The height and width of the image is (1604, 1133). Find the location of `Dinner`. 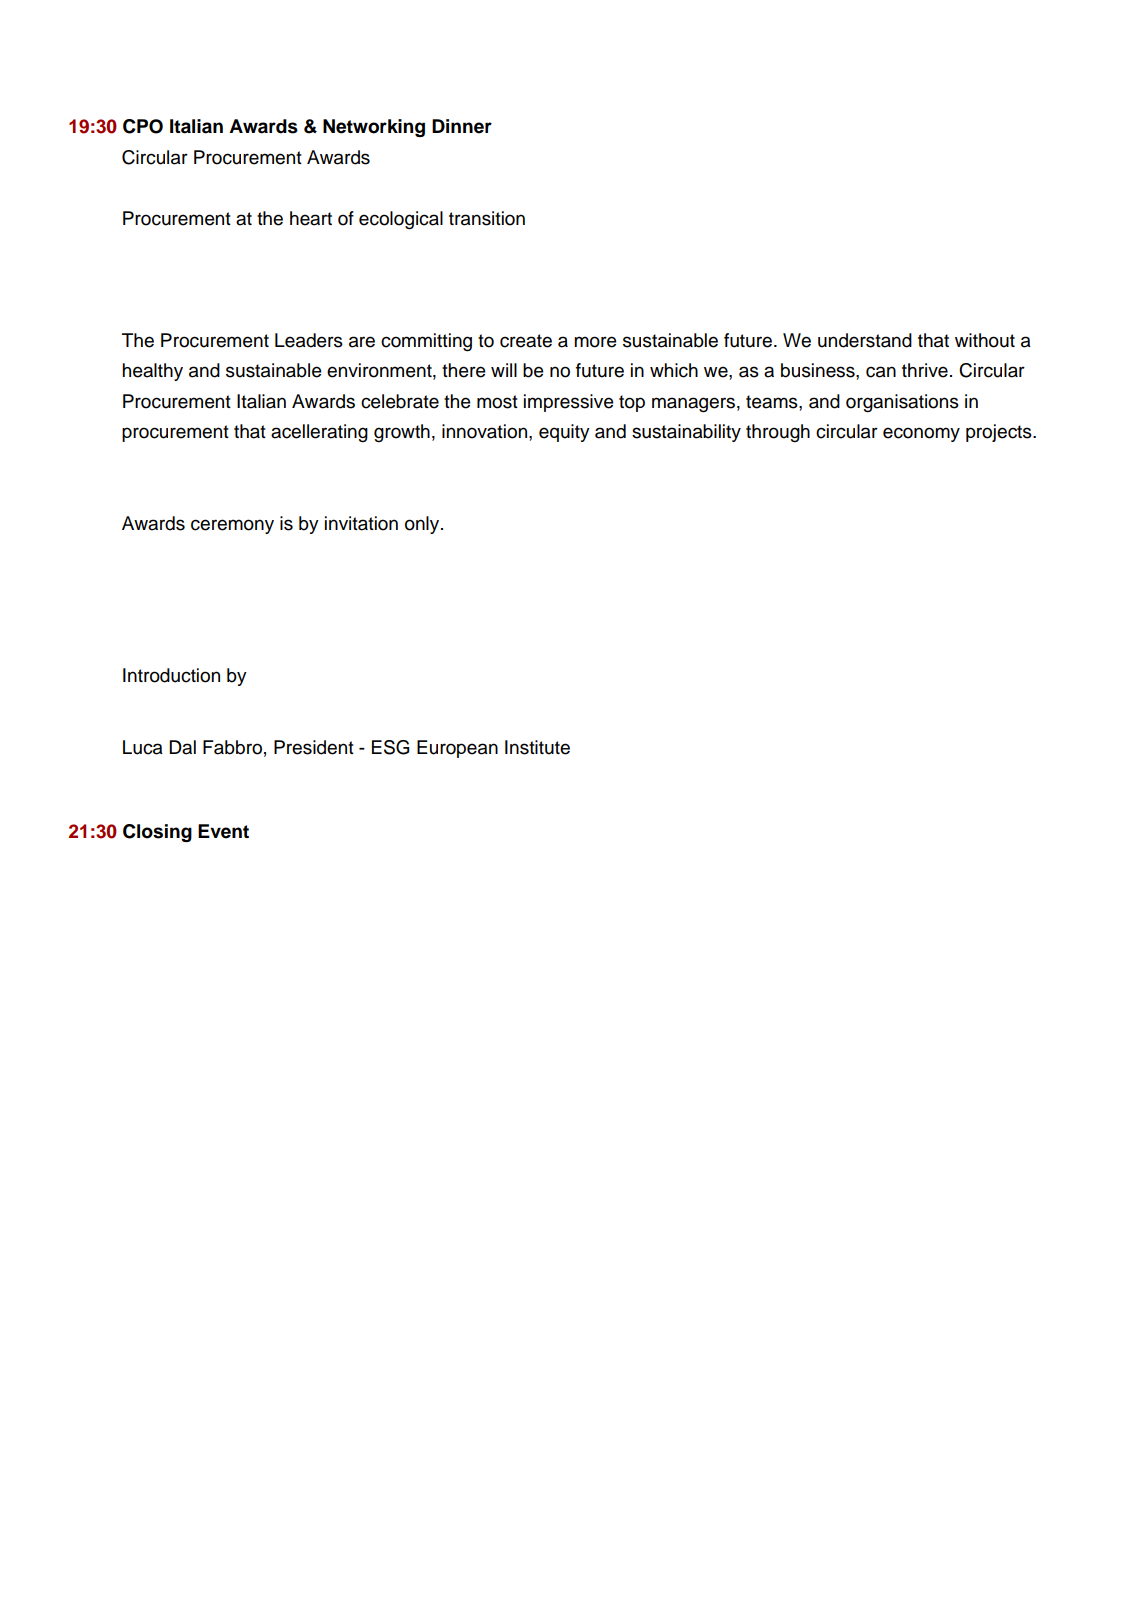

Dinner is located at coordinates (462, 126).
